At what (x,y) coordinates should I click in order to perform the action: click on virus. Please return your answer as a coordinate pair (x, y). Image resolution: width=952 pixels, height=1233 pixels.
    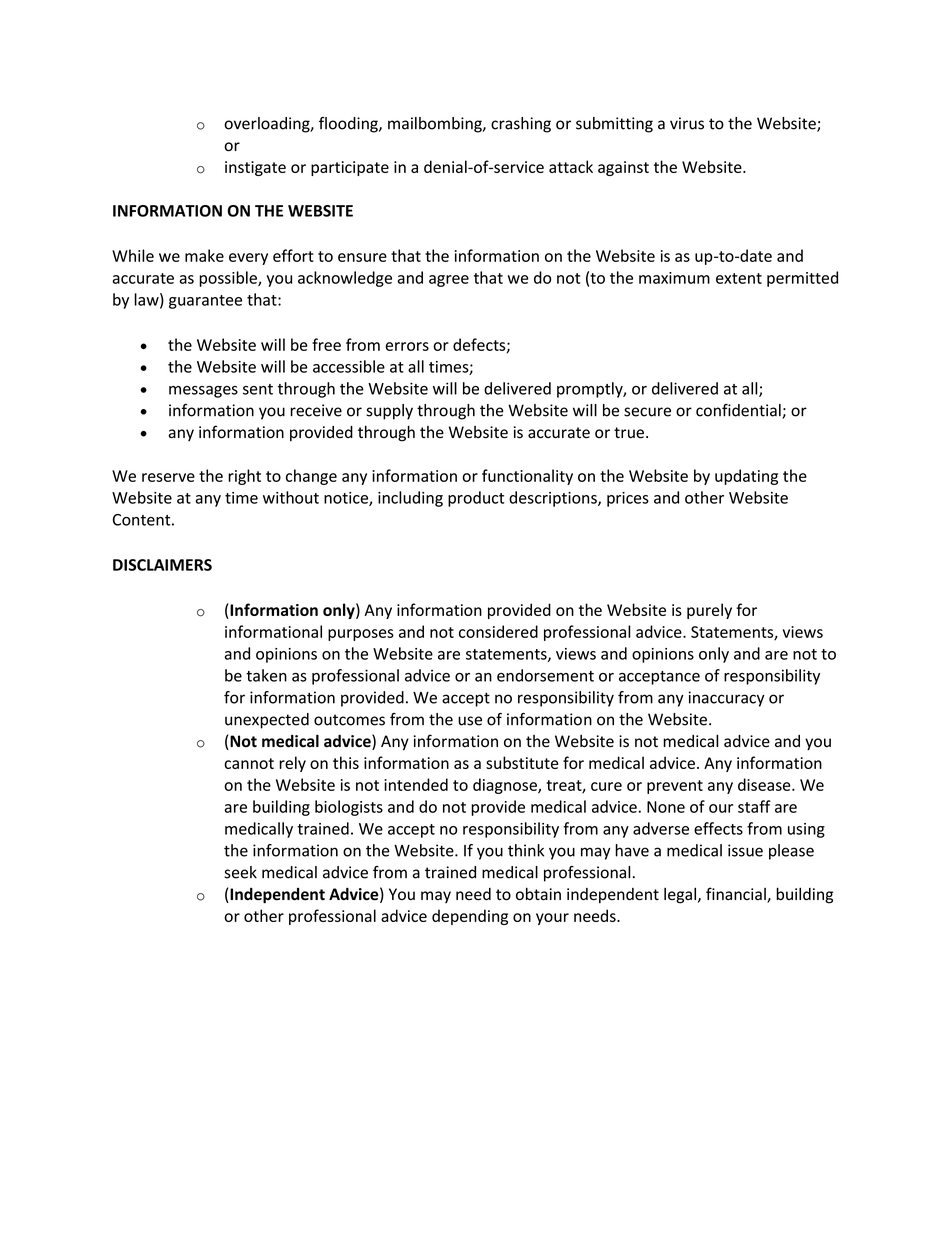
    Looking at the image, I should click on (687, 123).
